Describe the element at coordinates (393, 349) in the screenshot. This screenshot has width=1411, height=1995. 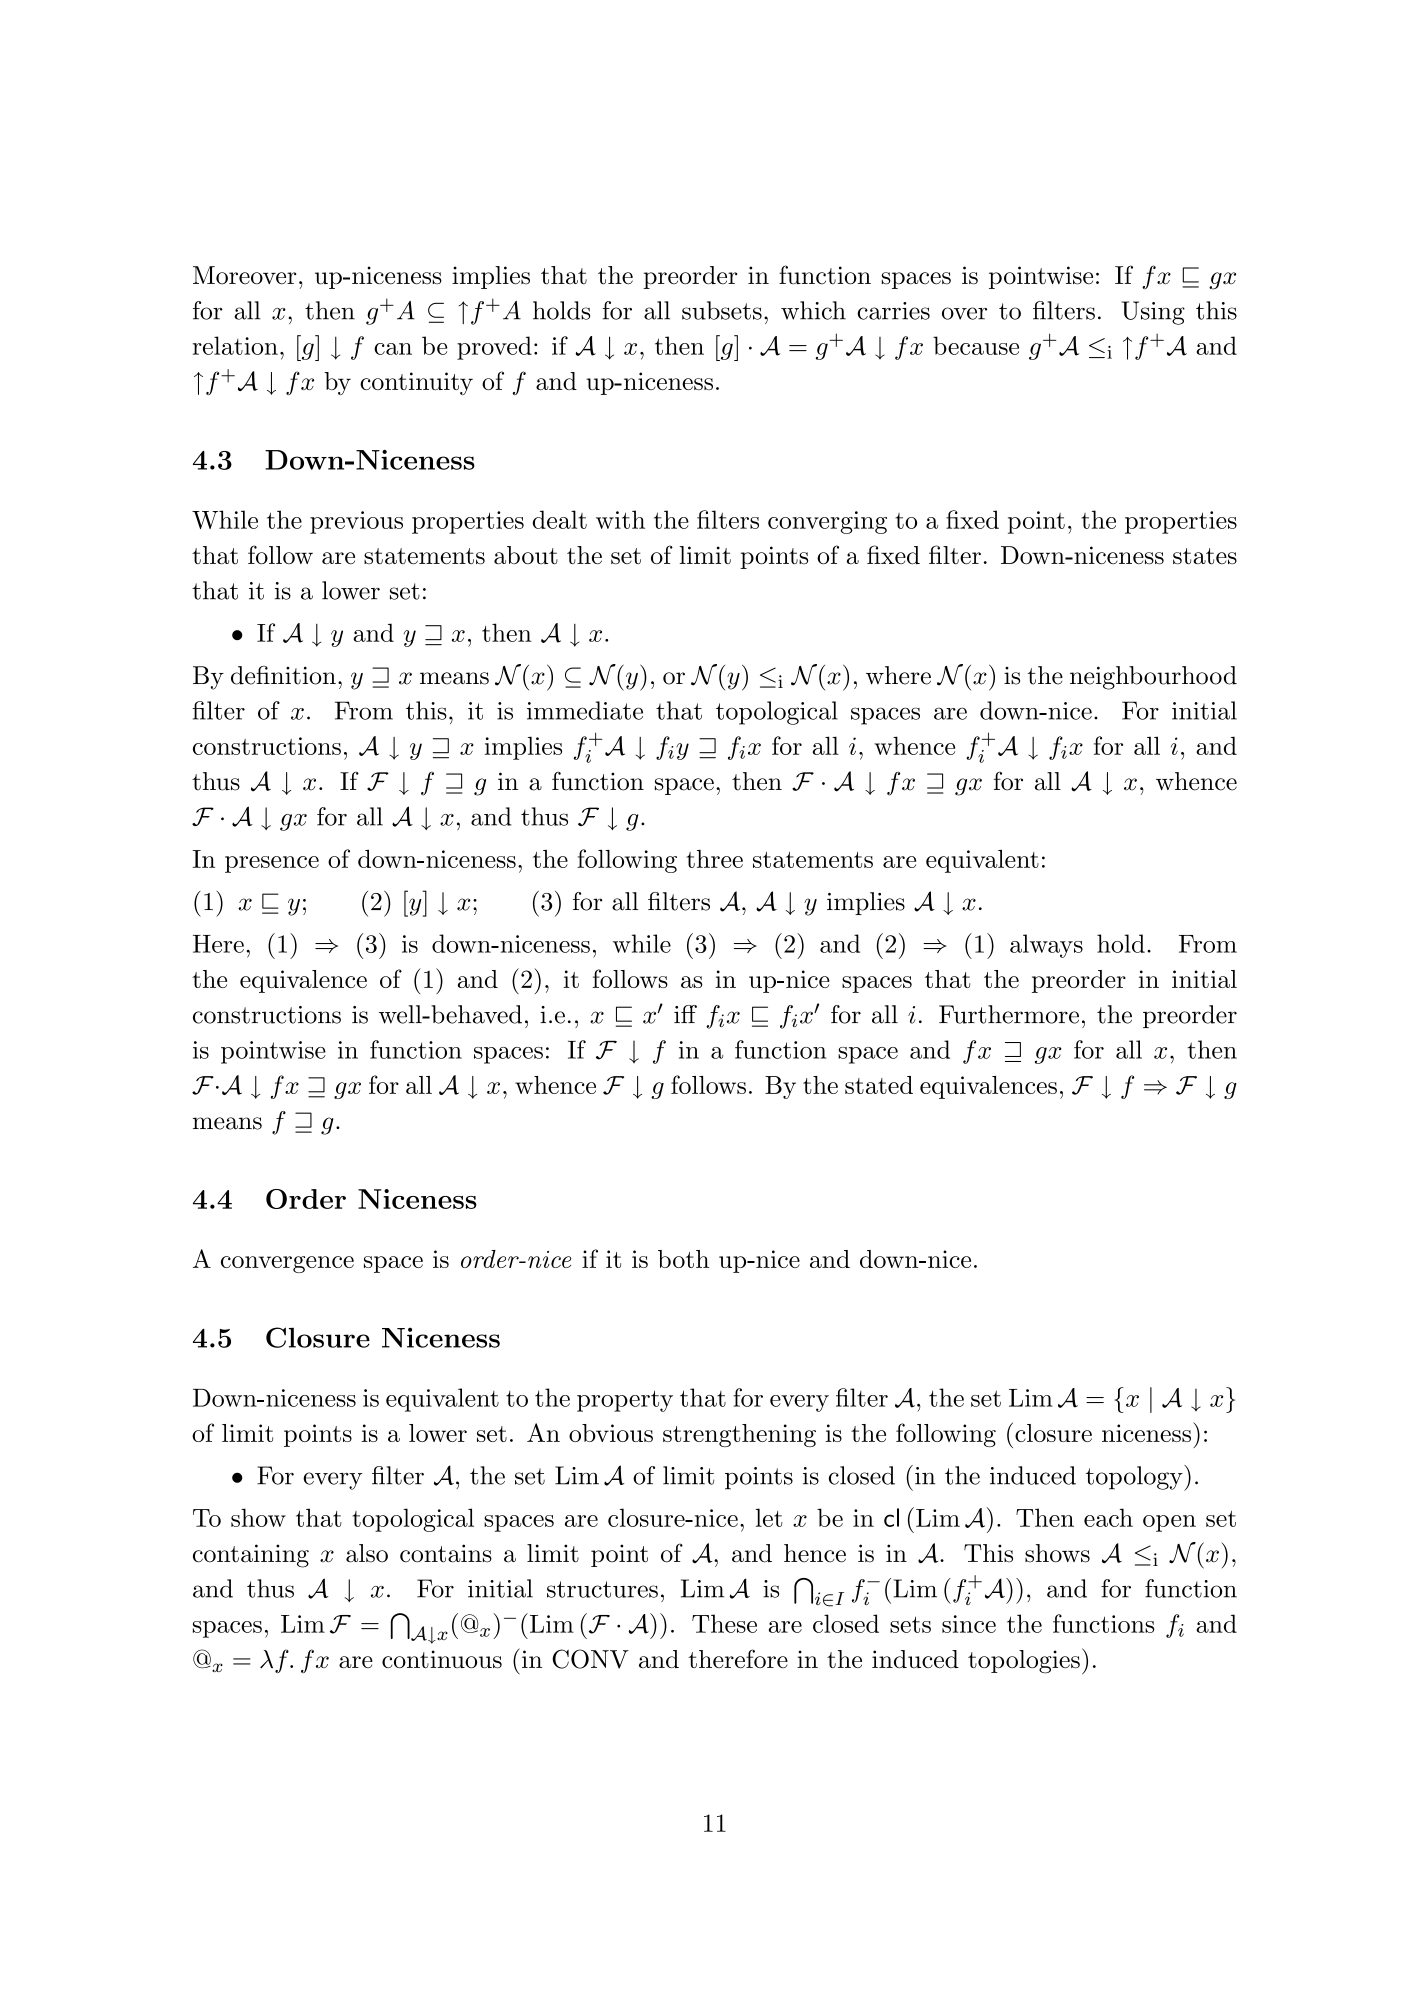
I see `can` at that location.
